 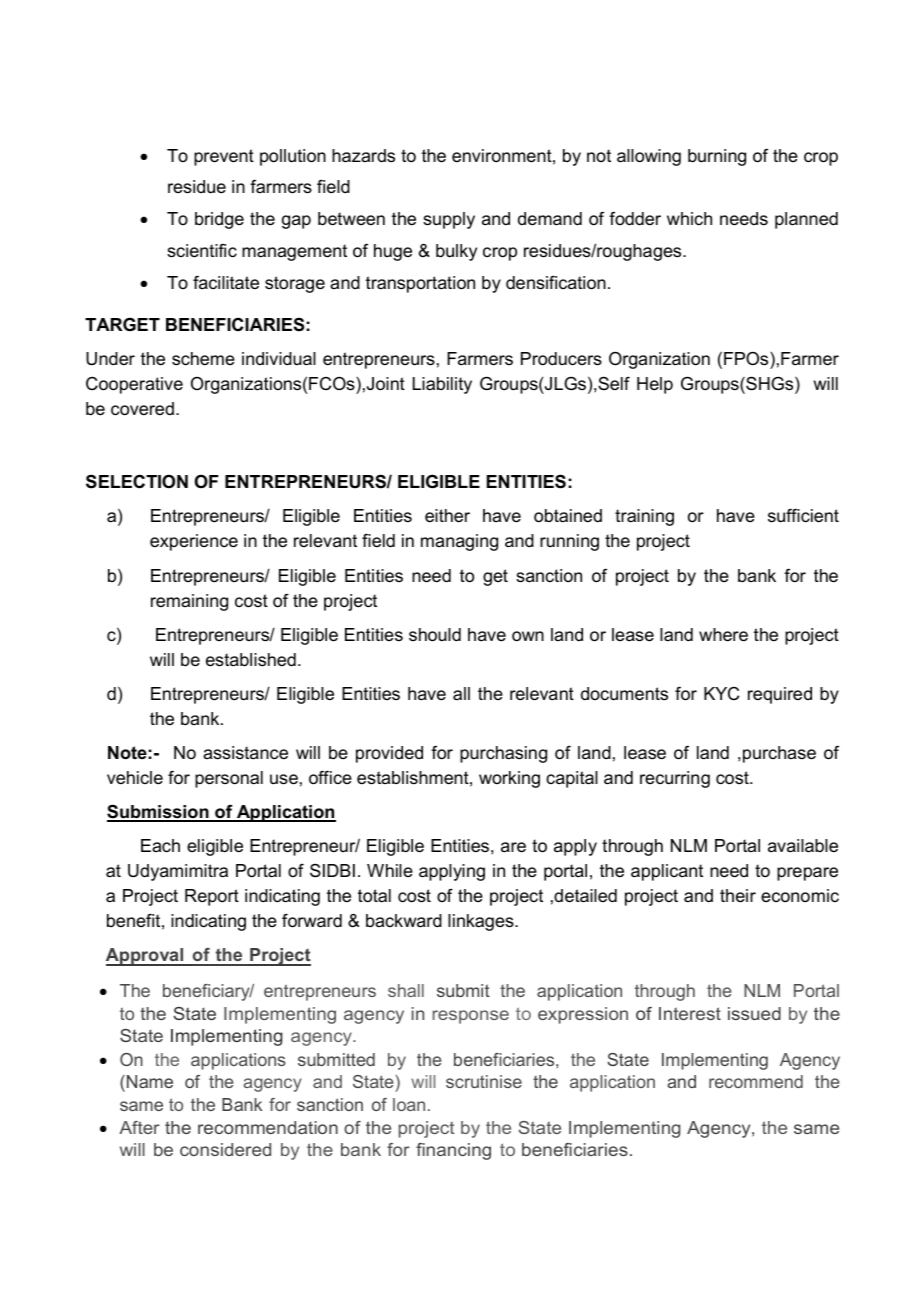 What do you see at coordinates (449, 220) in the image?
I see `supply` at bounding box center [449, 220].
